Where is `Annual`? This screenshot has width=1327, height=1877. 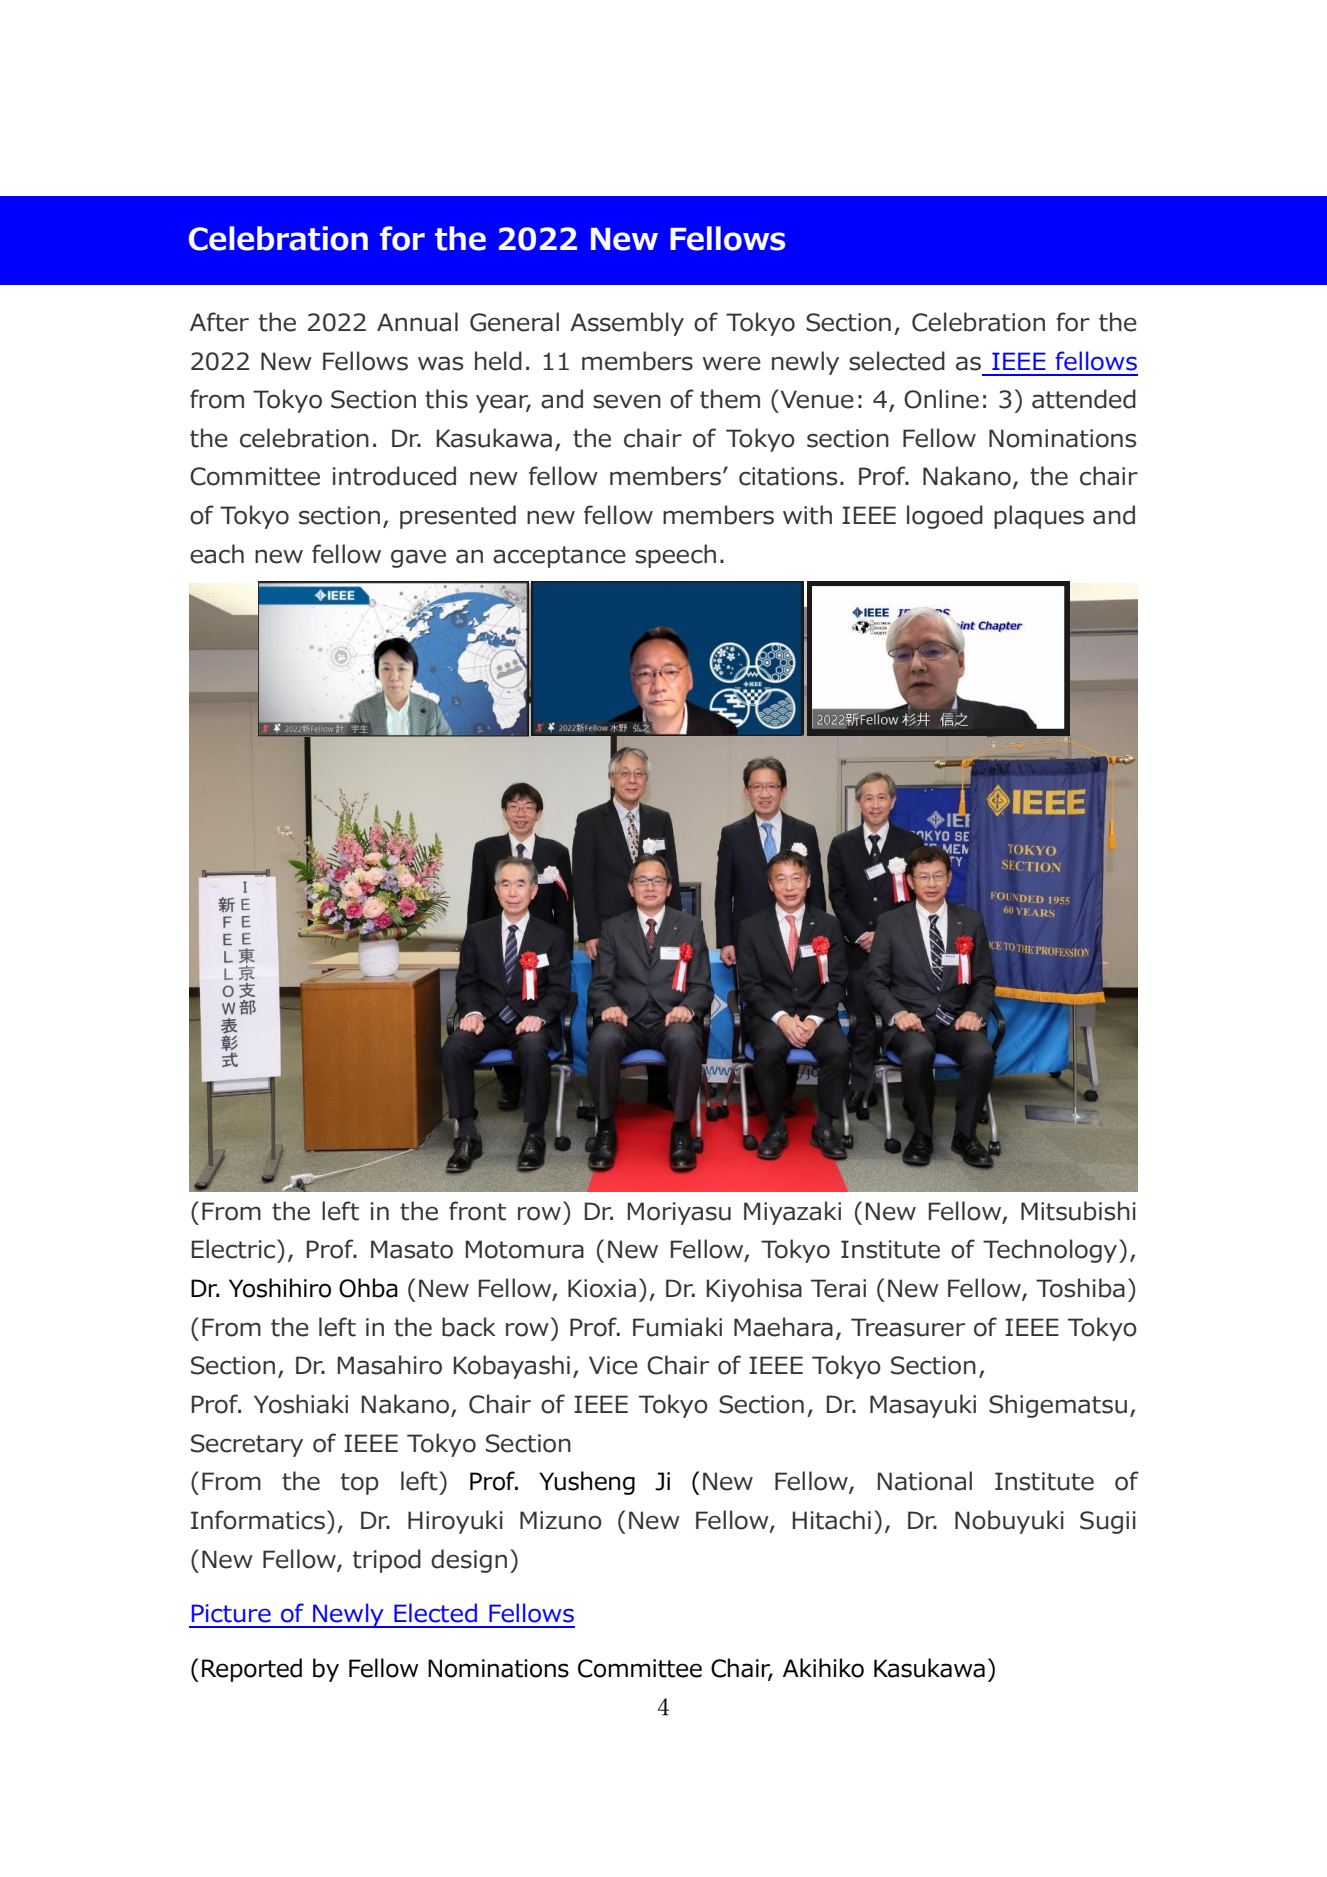 Annual is located at coordinates (417, 322).
